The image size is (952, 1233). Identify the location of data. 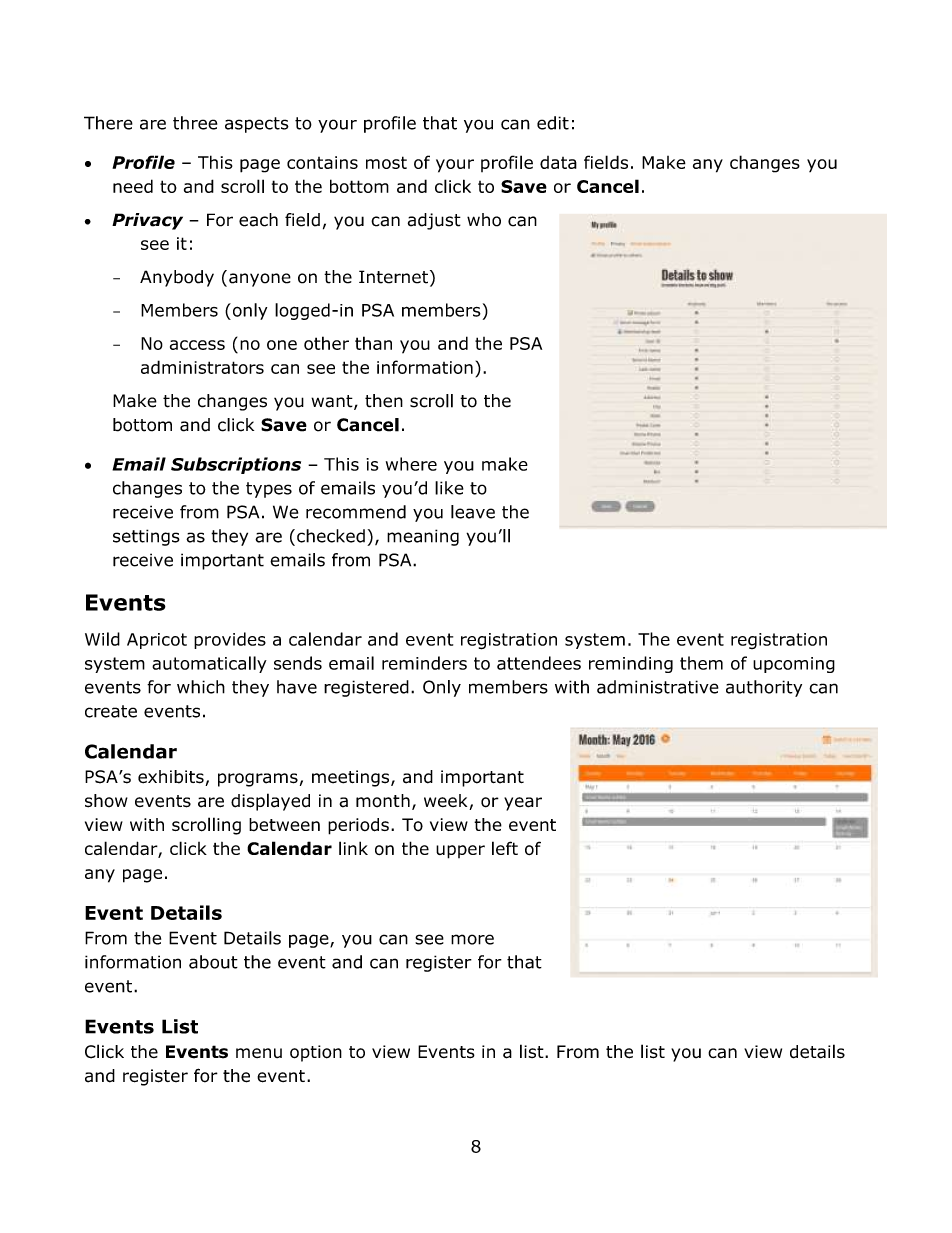
(558, 162).
